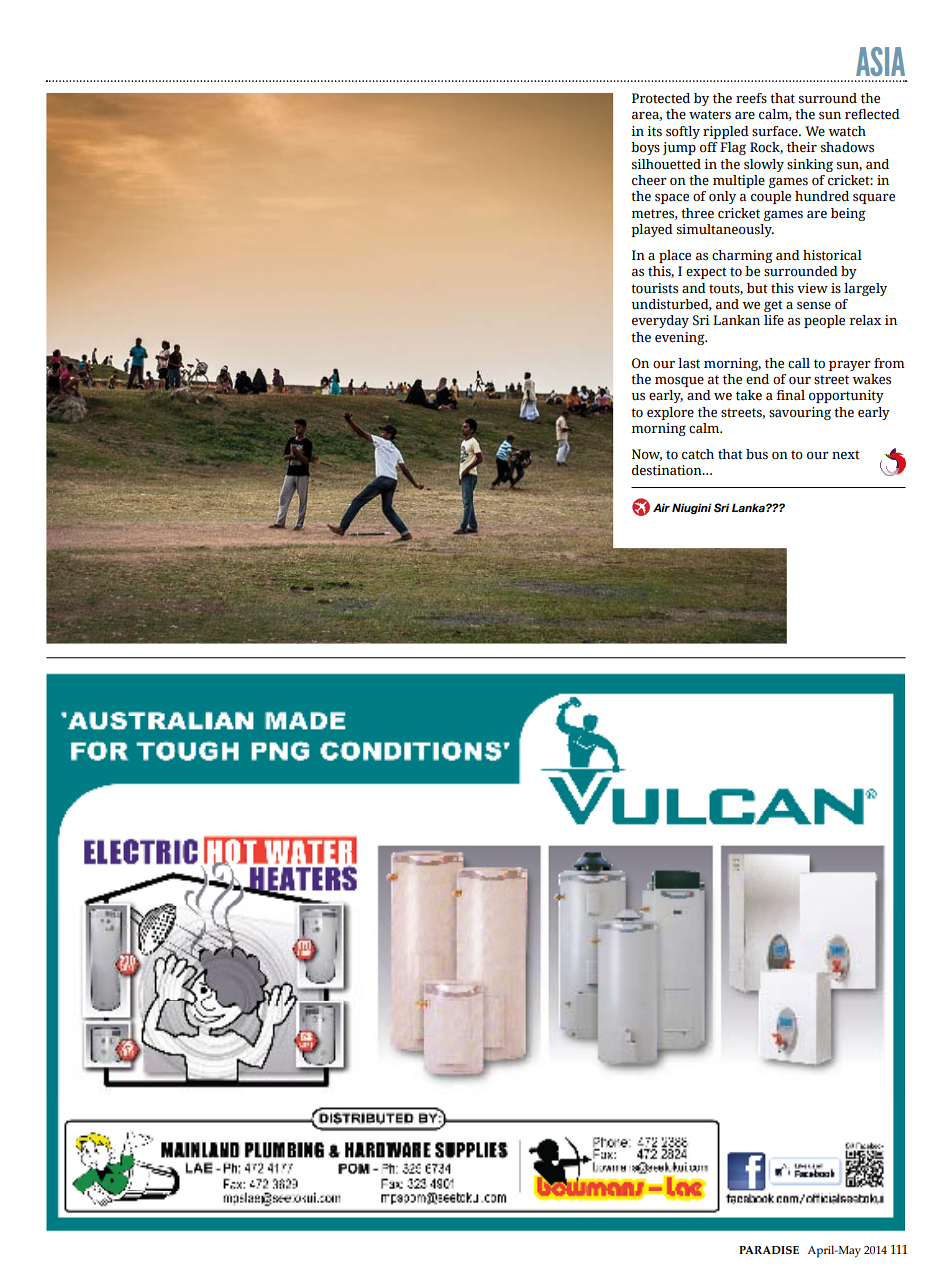 The width and height of the image is (952, 1278). Describe the element at coordinates (800, 413) in the image. I see `savouring` at that location.
